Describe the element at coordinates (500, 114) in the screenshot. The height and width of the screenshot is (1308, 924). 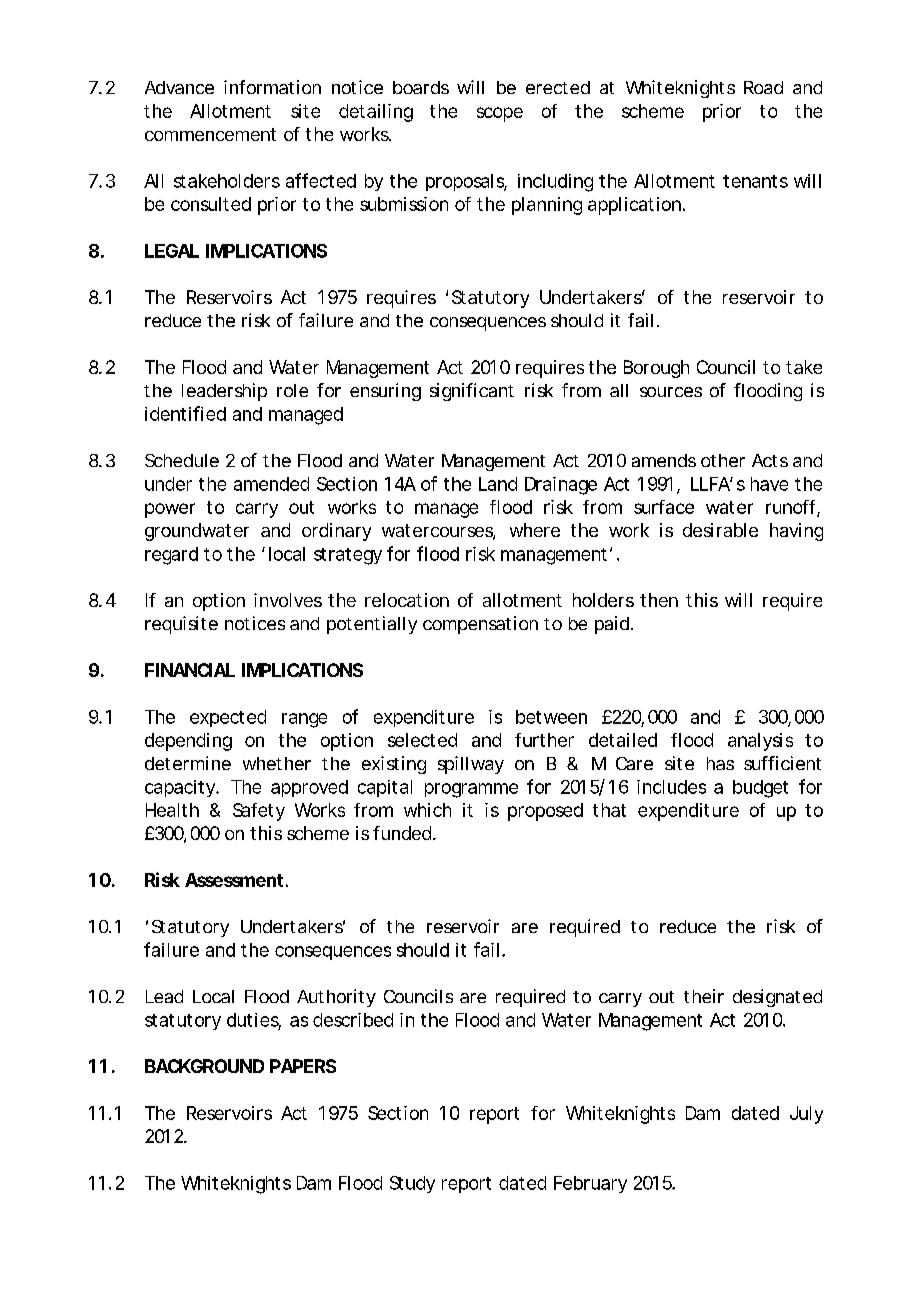
I see `scope` at that location.
